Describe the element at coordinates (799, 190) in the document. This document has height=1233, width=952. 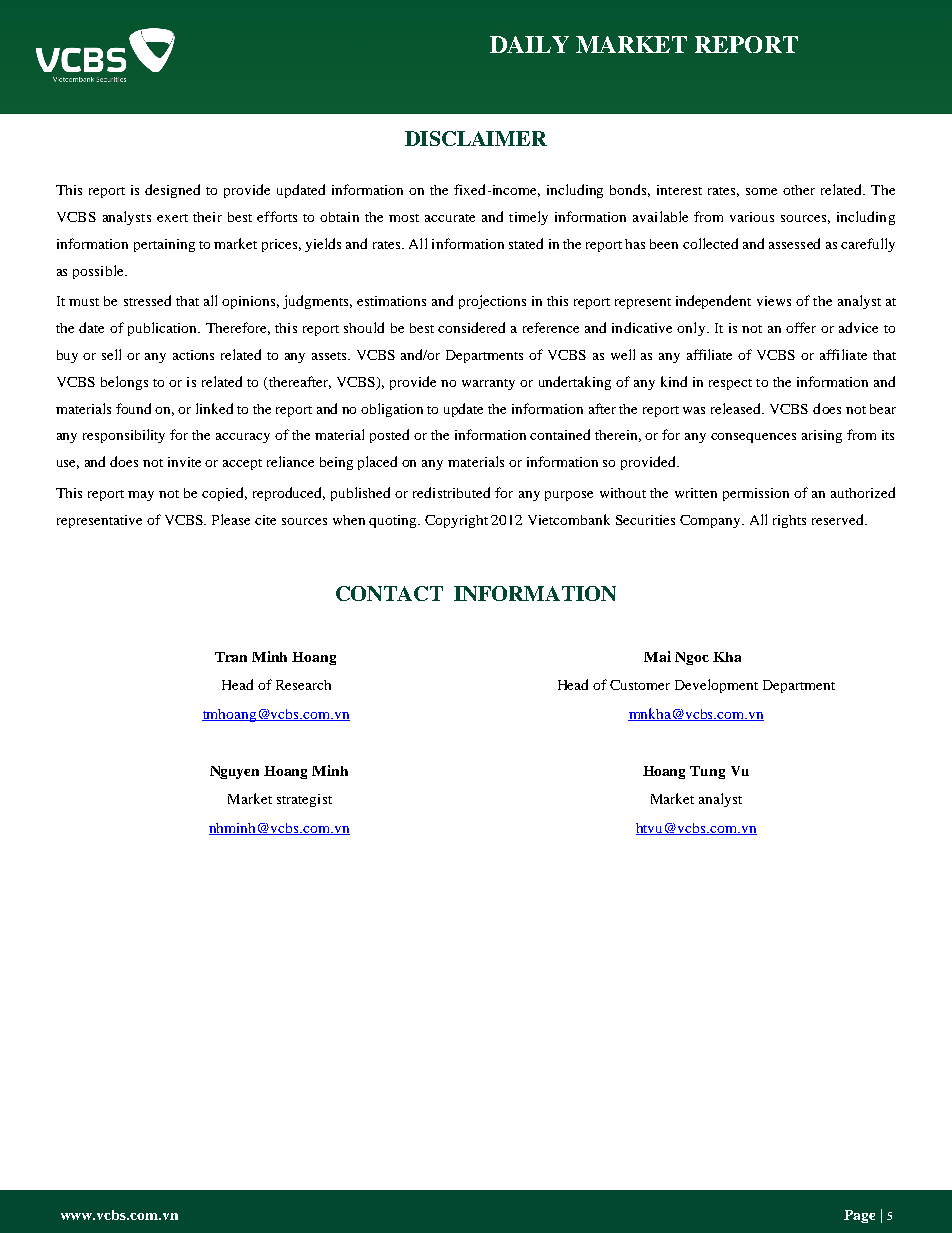
I see `other` at that location.
